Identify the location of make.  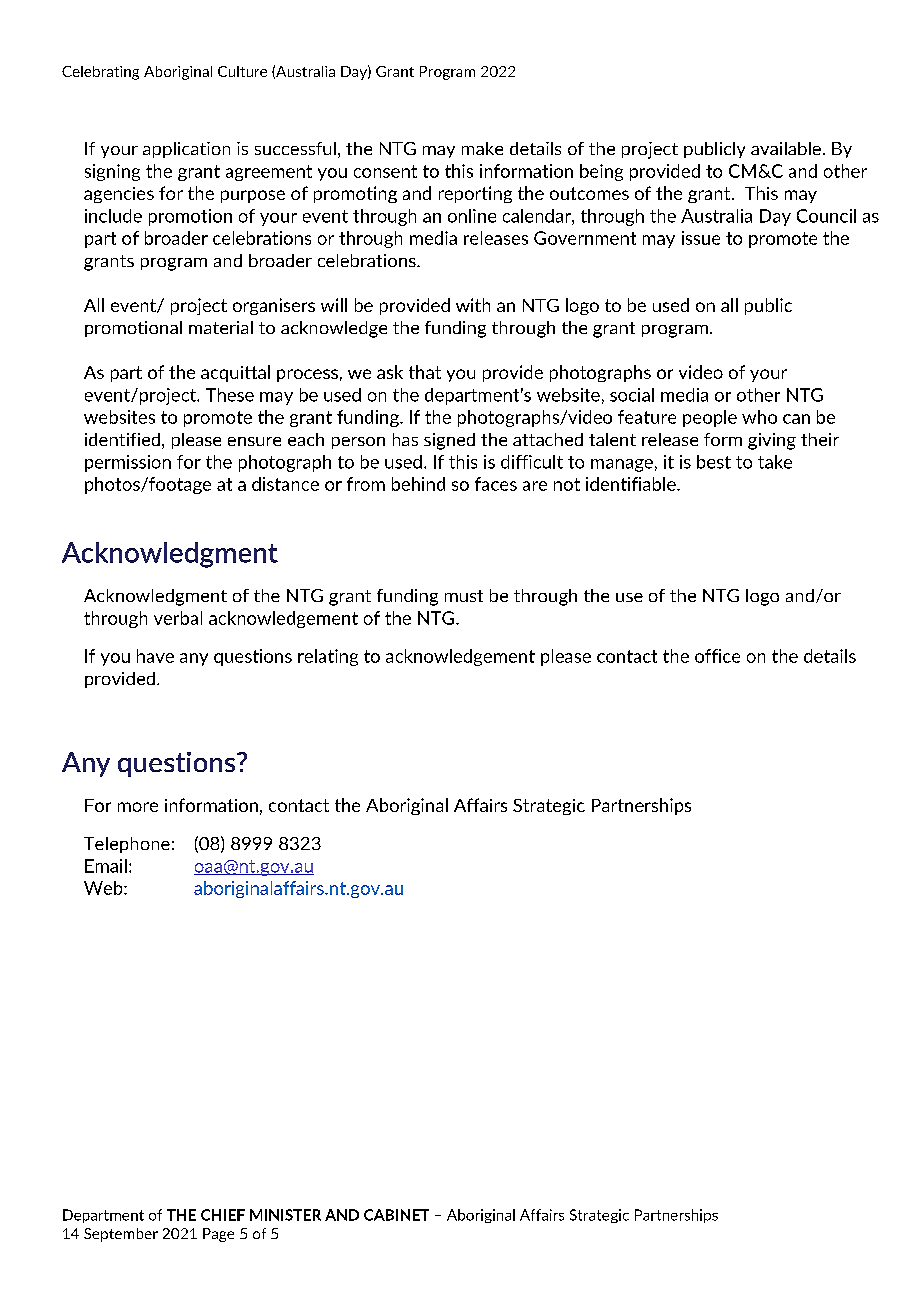
(482, 148).
